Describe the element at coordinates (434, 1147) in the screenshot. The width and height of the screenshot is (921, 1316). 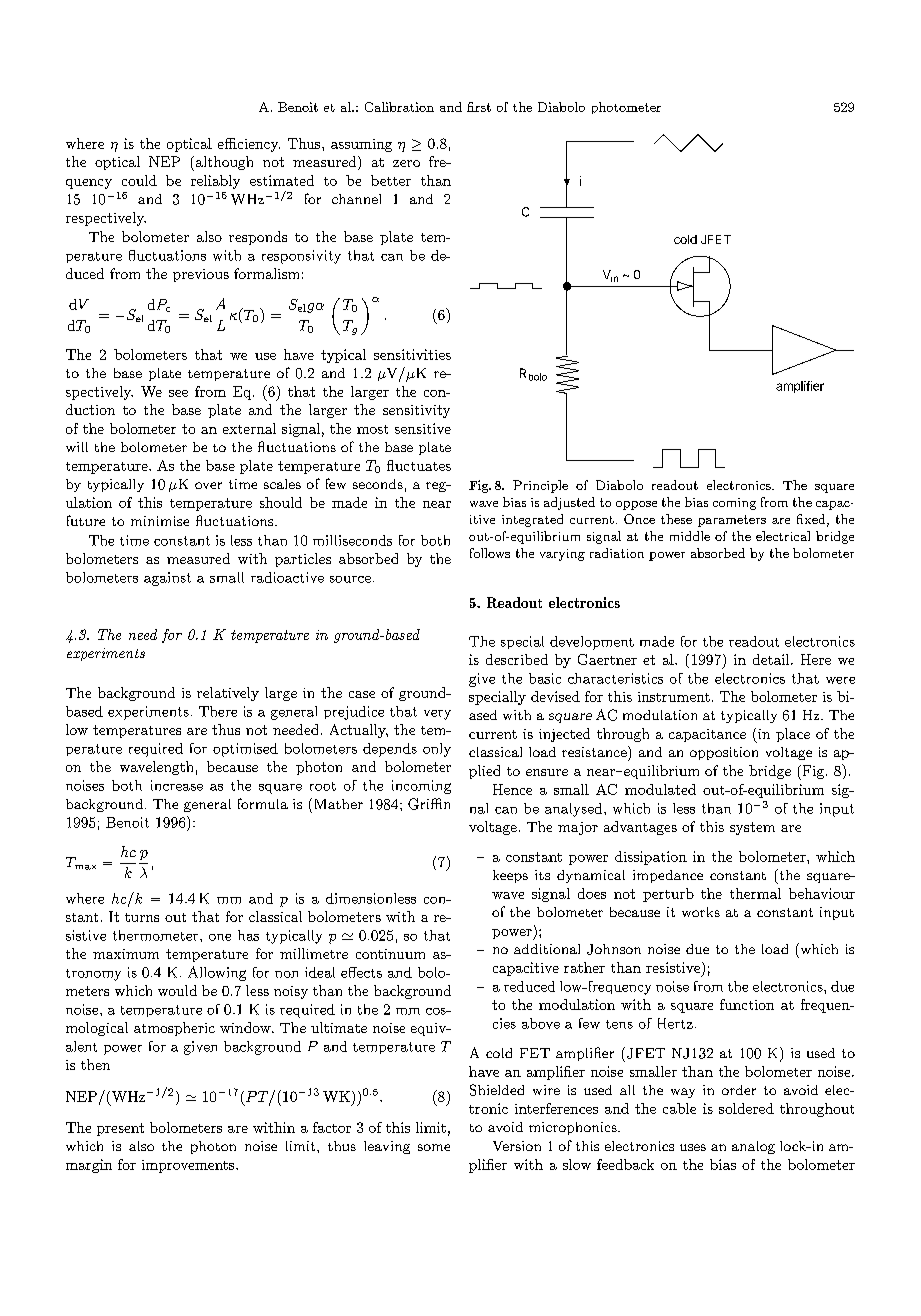
I see `some` at that location.
